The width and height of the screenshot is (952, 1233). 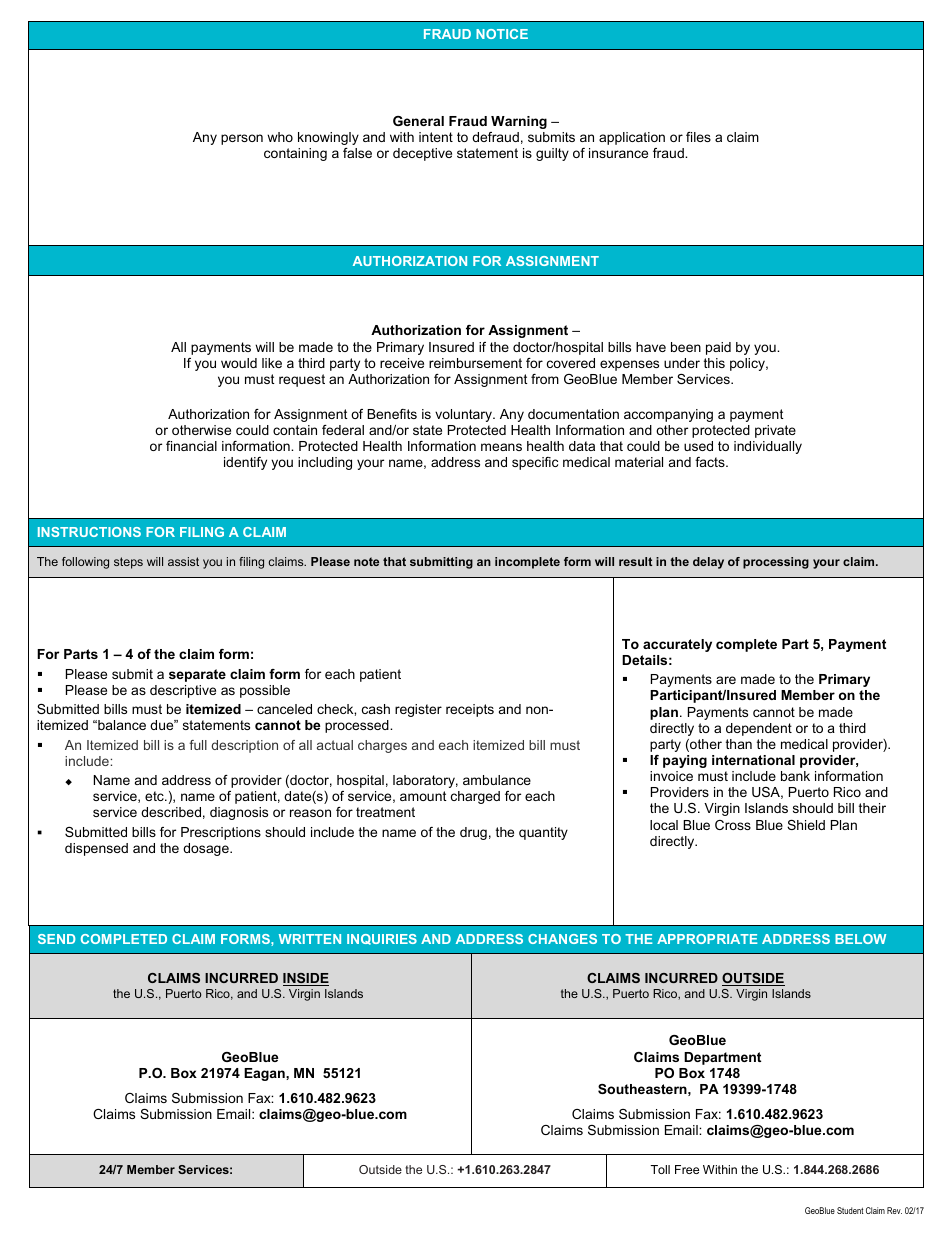 I want to click on NOTICE, so click(x=502, y=34).
